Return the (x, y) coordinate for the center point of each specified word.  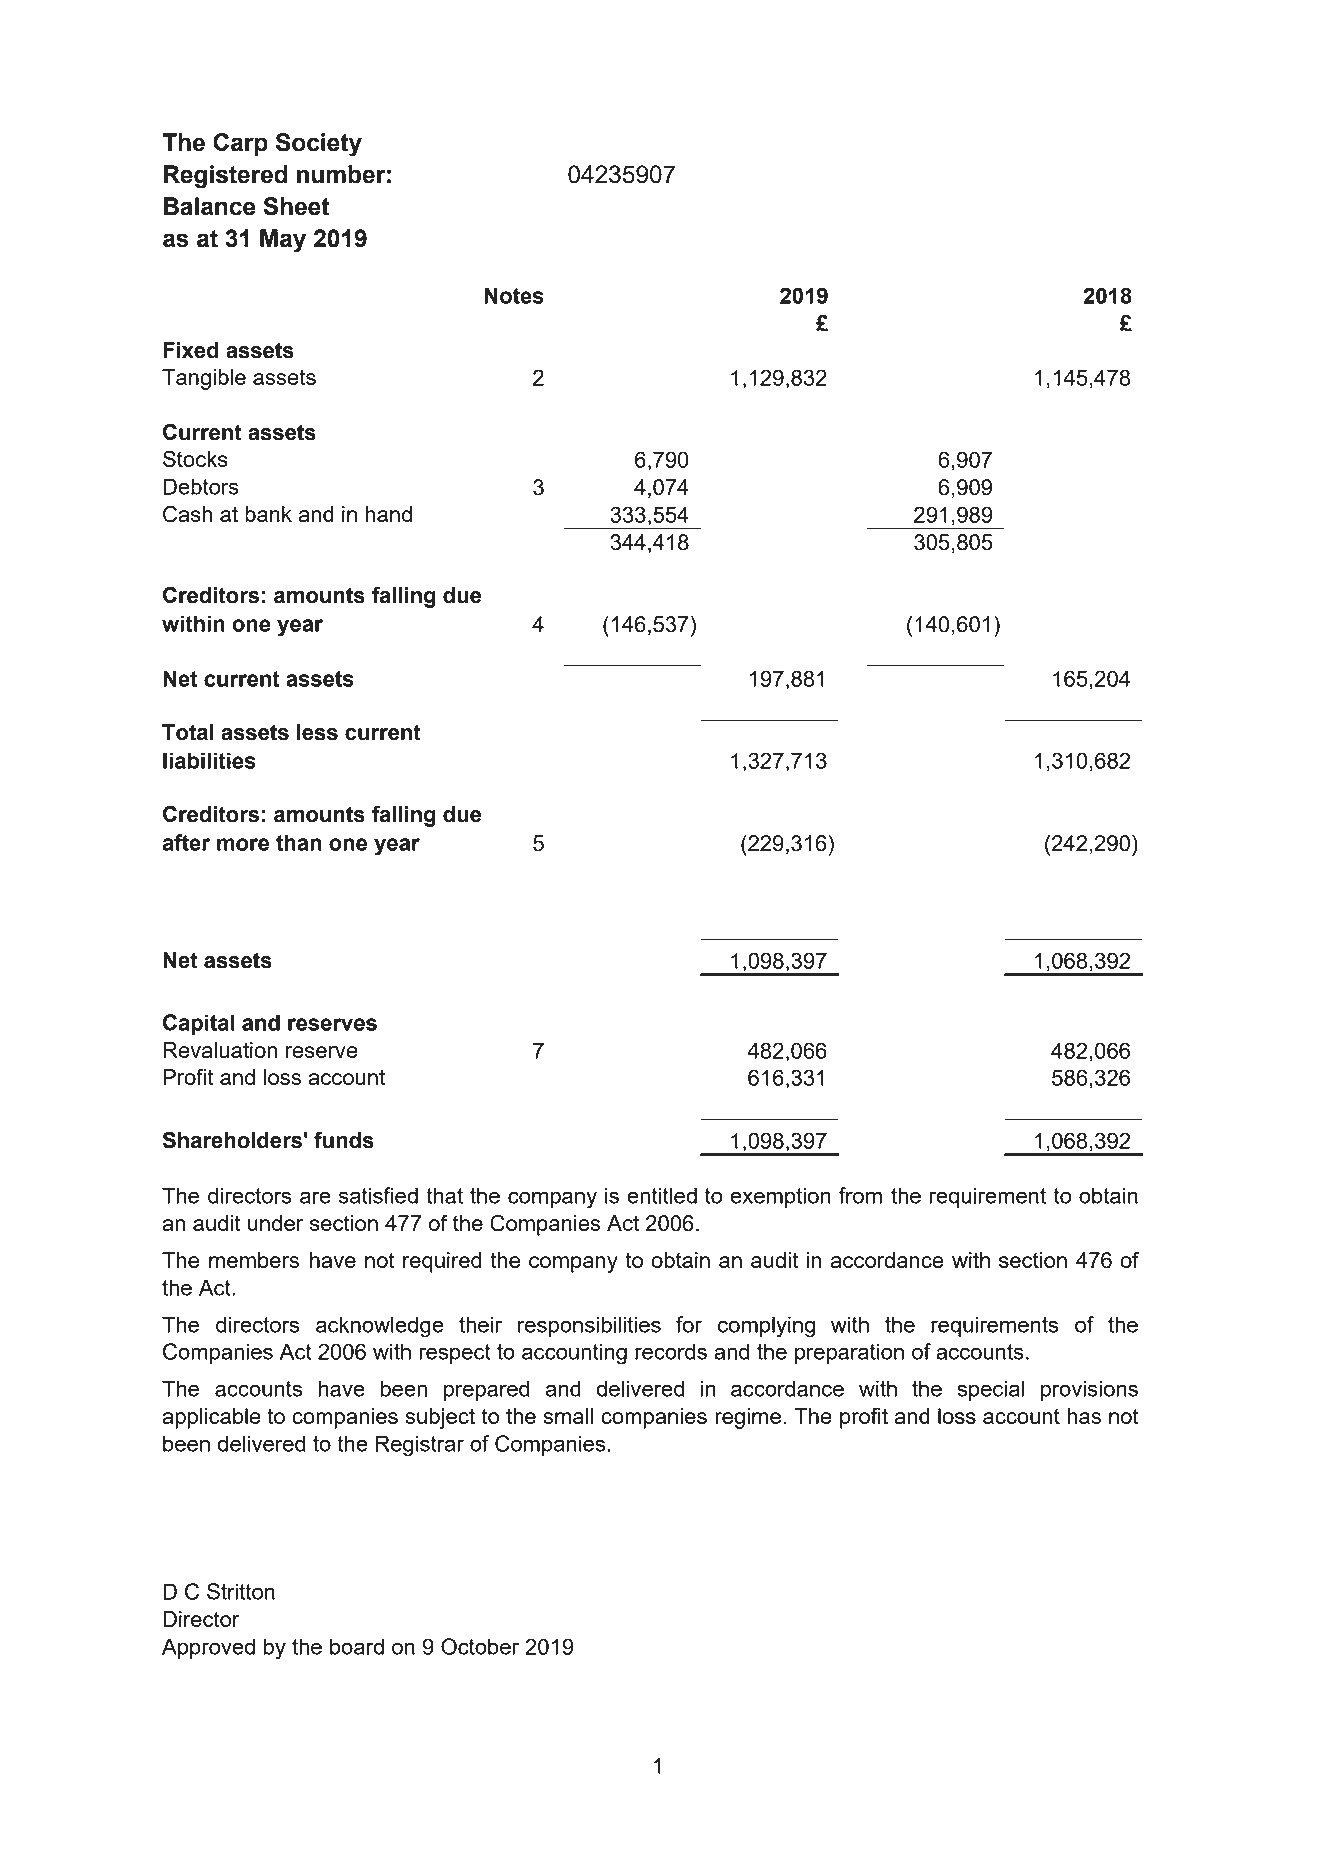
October (480, 1646)
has (1084, 1416)
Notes (514, 295)
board (357, 1646)
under (275, 1223)
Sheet (296, 206)
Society (319, 145)
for (689, 1324)
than (299, 842)
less (317, 732)
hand (388, 514)
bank (268, 514)
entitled (662, 1195)
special (990, 1390)
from (860, 1195)
